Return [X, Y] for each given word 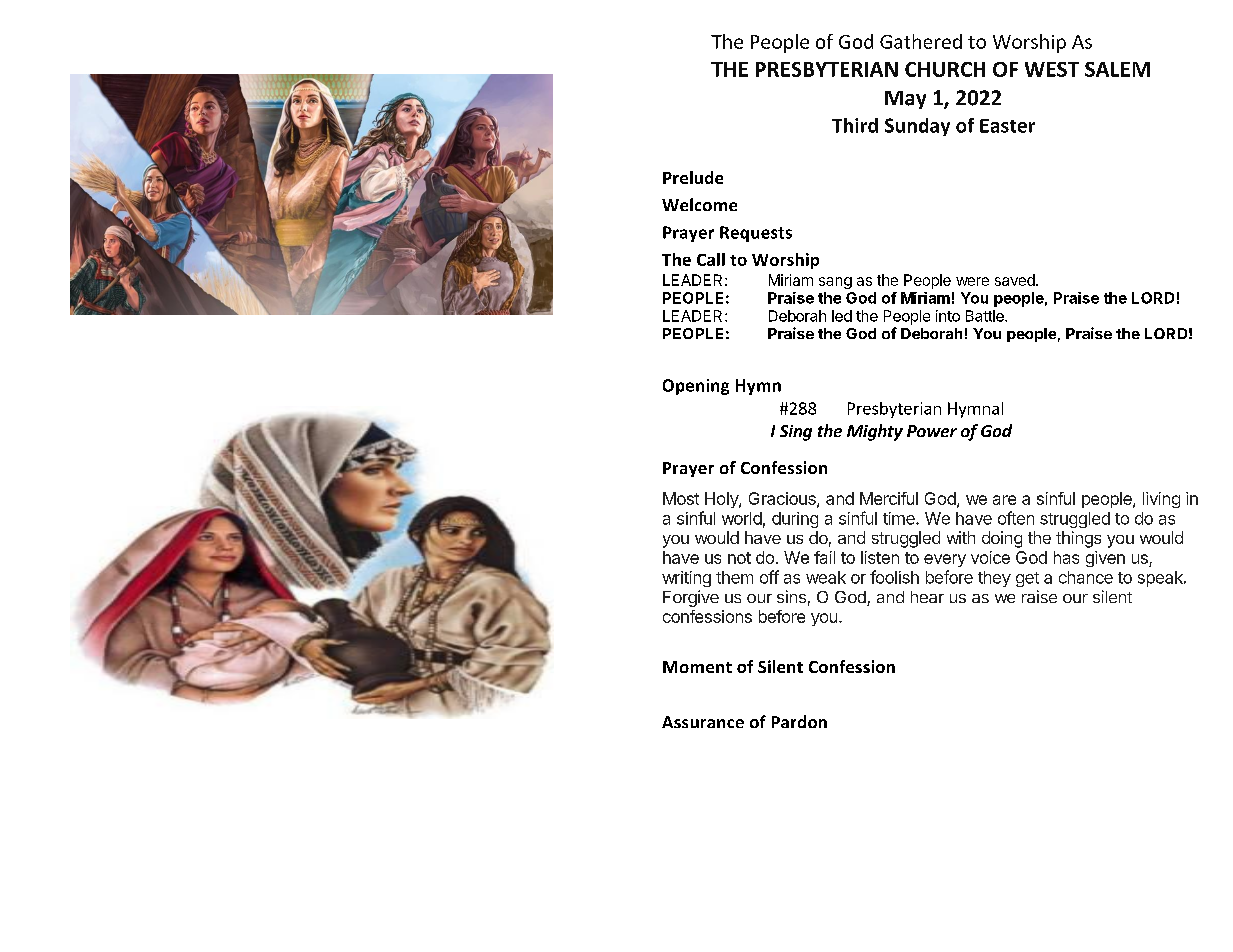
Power [932, 431]
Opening [696, 387]
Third [855, 125]
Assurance [703, 722]
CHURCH [945, 69]
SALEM [1117, 69]
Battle [986, 316]
